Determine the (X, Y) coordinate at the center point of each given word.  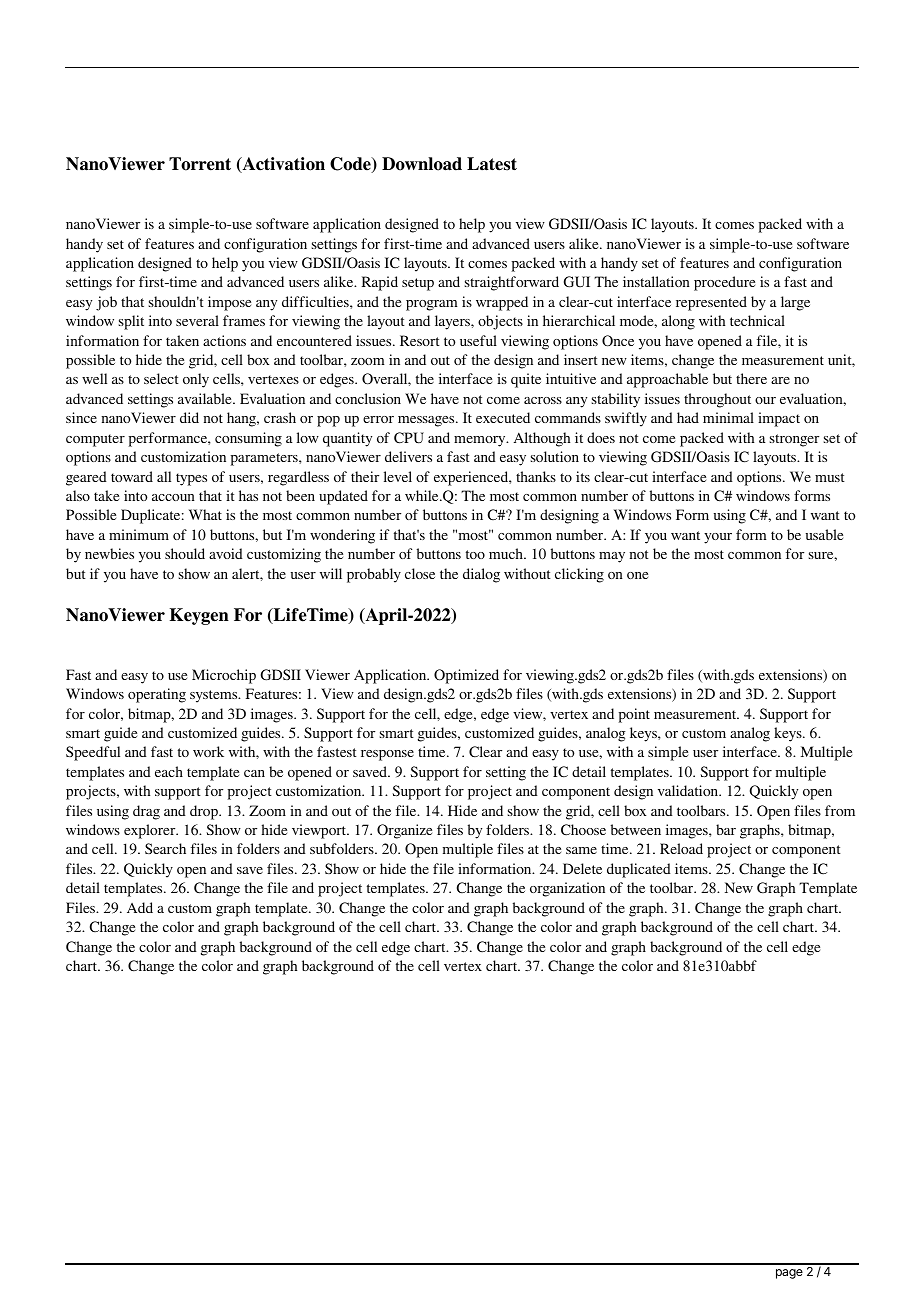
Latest (492, 164)
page (789, 1274)
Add (140, 907)
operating (157, 695)
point (634, 715)
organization (567, 889)
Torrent (200, 164)
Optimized (466, 676)
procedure (724, 283)
